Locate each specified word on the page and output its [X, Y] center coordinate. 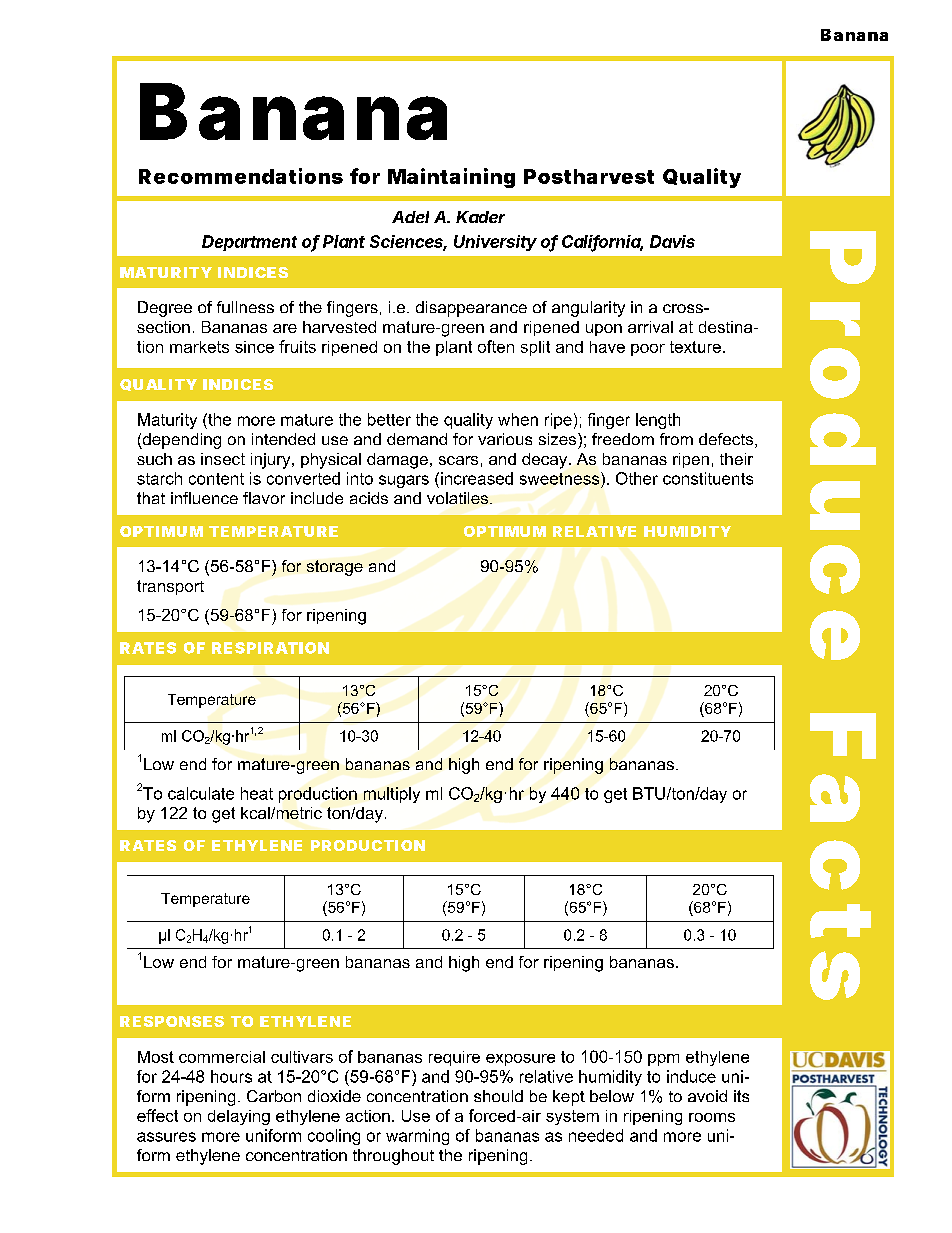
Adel [410, 217]
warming [417, 1137]
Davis [672, 241]
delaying [239, 1117]
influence [204, 498]
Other [637, 478]
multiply [392, 795]
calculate [201, 793]
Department [249, 243]
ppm [663, 1060]
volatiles [457, 498]
